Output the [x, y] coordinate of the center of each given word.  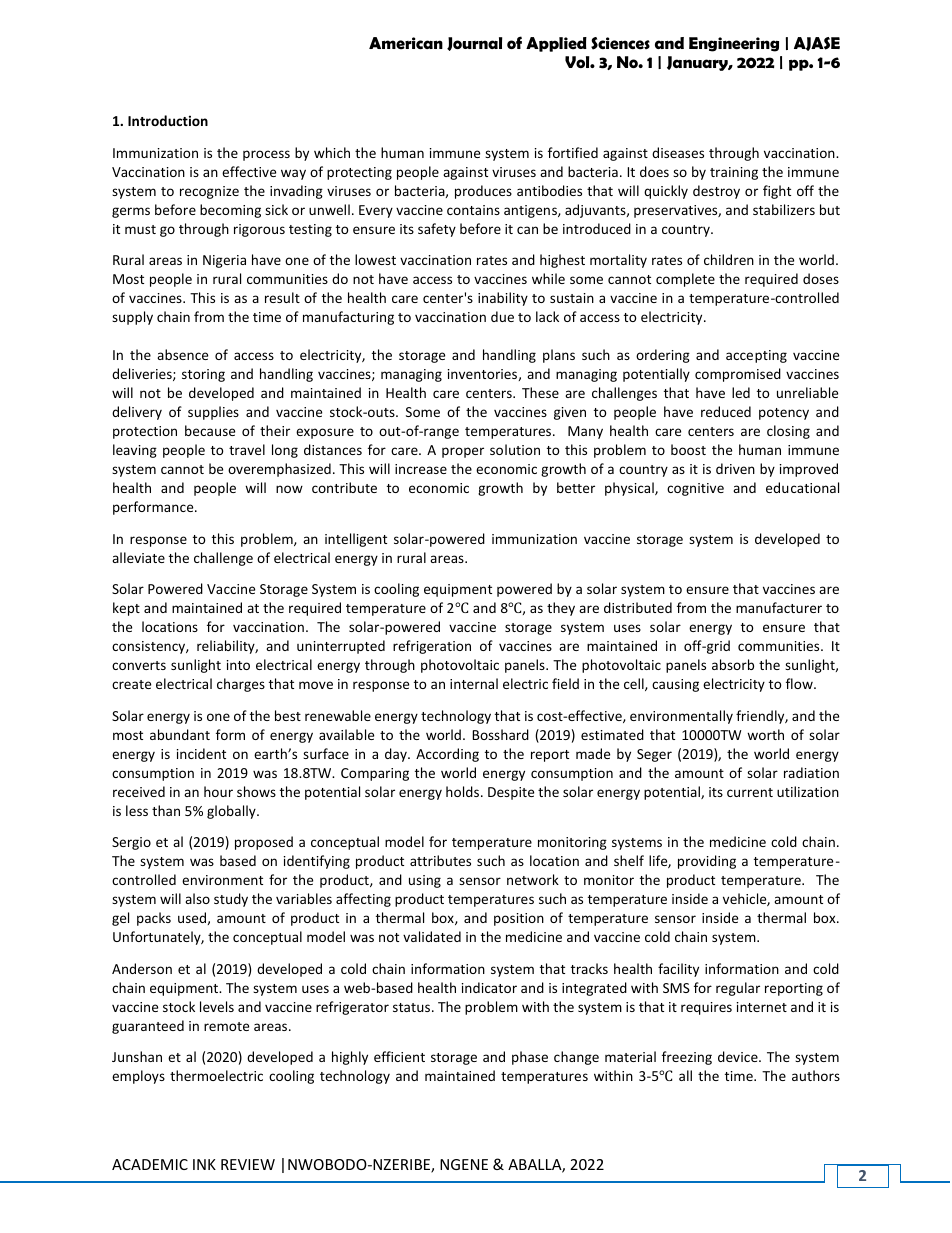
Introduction [168, 120]
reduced [726, 411]
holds [464, 791]
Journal [474, 44]
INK [204, 1164]
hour [218, 791]
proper [463, 452]
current [750, 792]
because [210, 430]
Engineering [734, 44]
